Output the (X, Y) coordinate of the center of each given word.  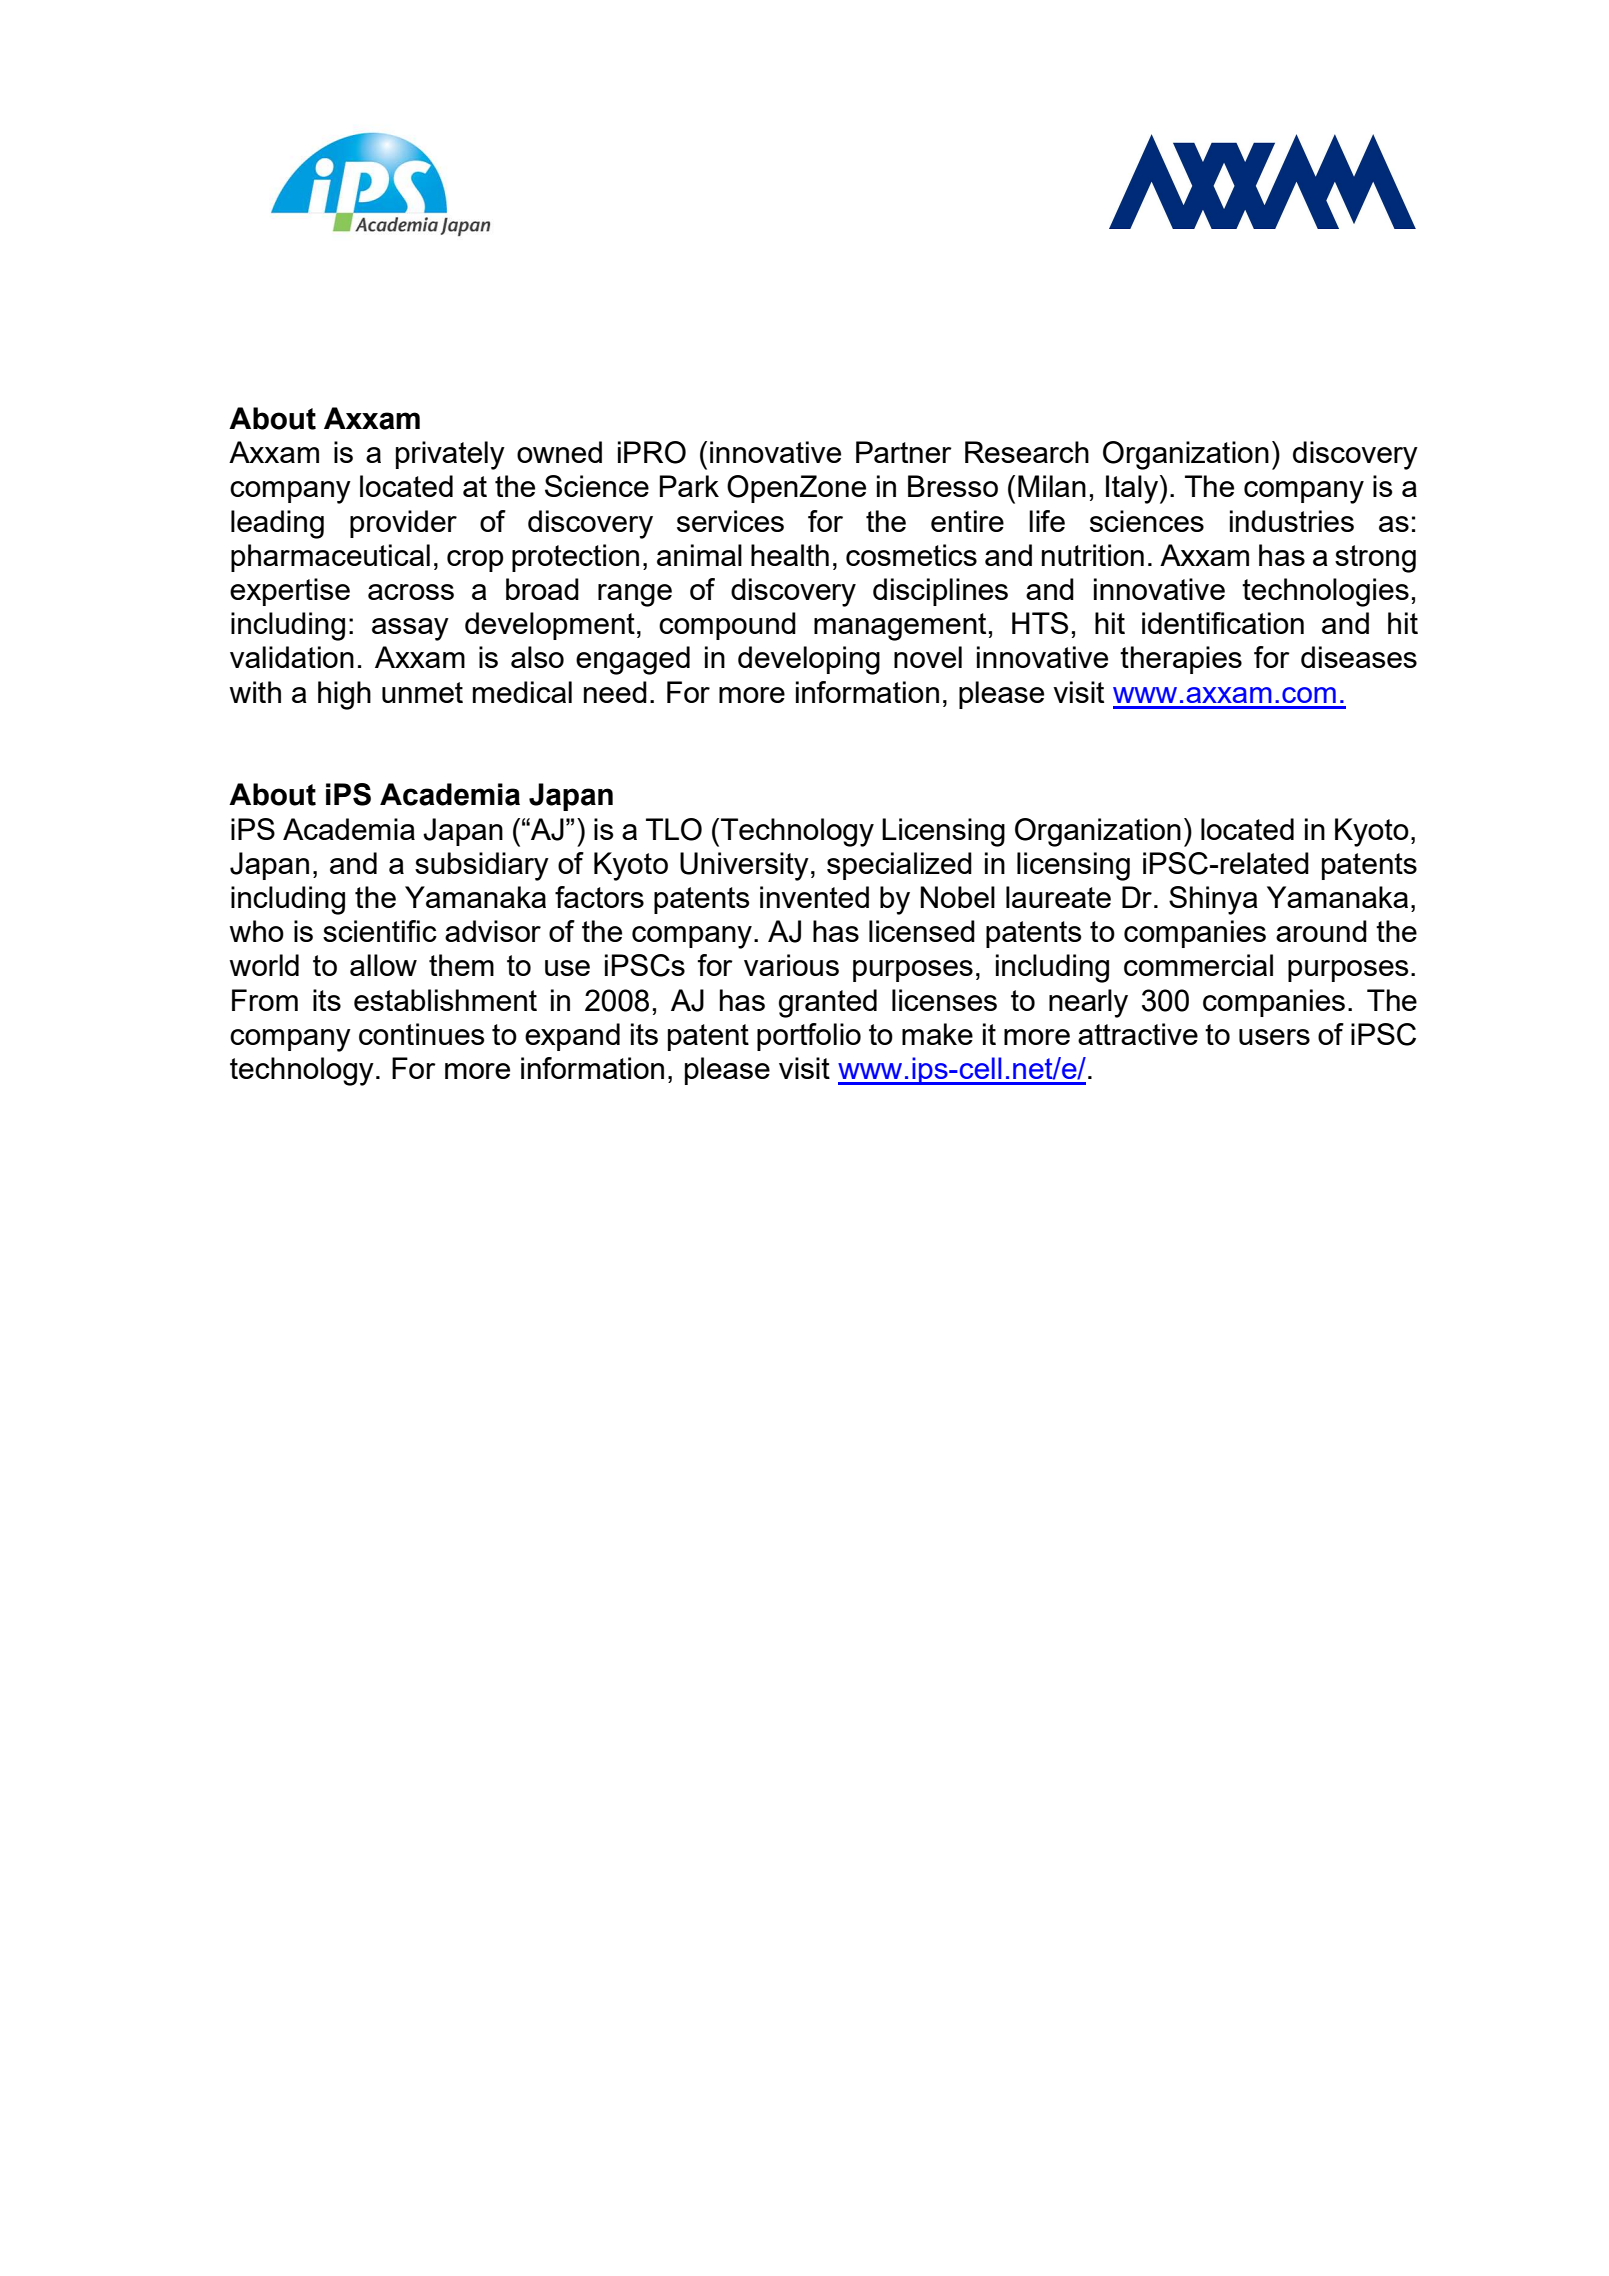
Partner (904, 452)
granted (828, 1003)
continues (422, 1034)
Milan (1052, 486)
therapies (1181, 660)
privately (450, 455)
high (344, 695)
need (615, 692)
